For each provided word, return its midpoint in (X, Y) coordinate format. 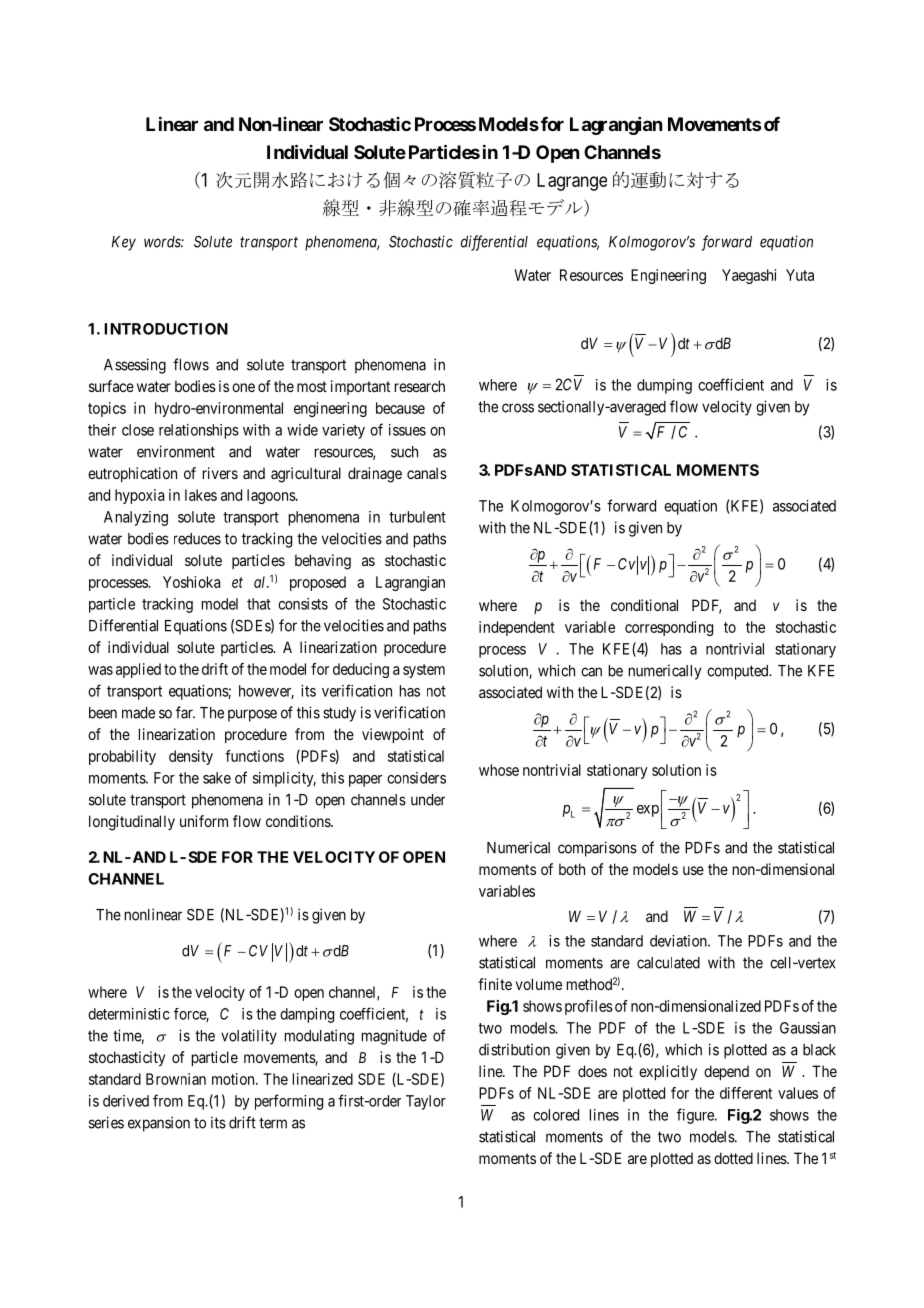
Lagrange (572, 182)
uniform (204, 821)
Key (124, 243)
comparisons (597, 849)
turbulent (417, 517)
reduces (197, 539)
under (428, 800)
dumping (664, 386)
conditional (644, 605)
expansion (159, 1124)
